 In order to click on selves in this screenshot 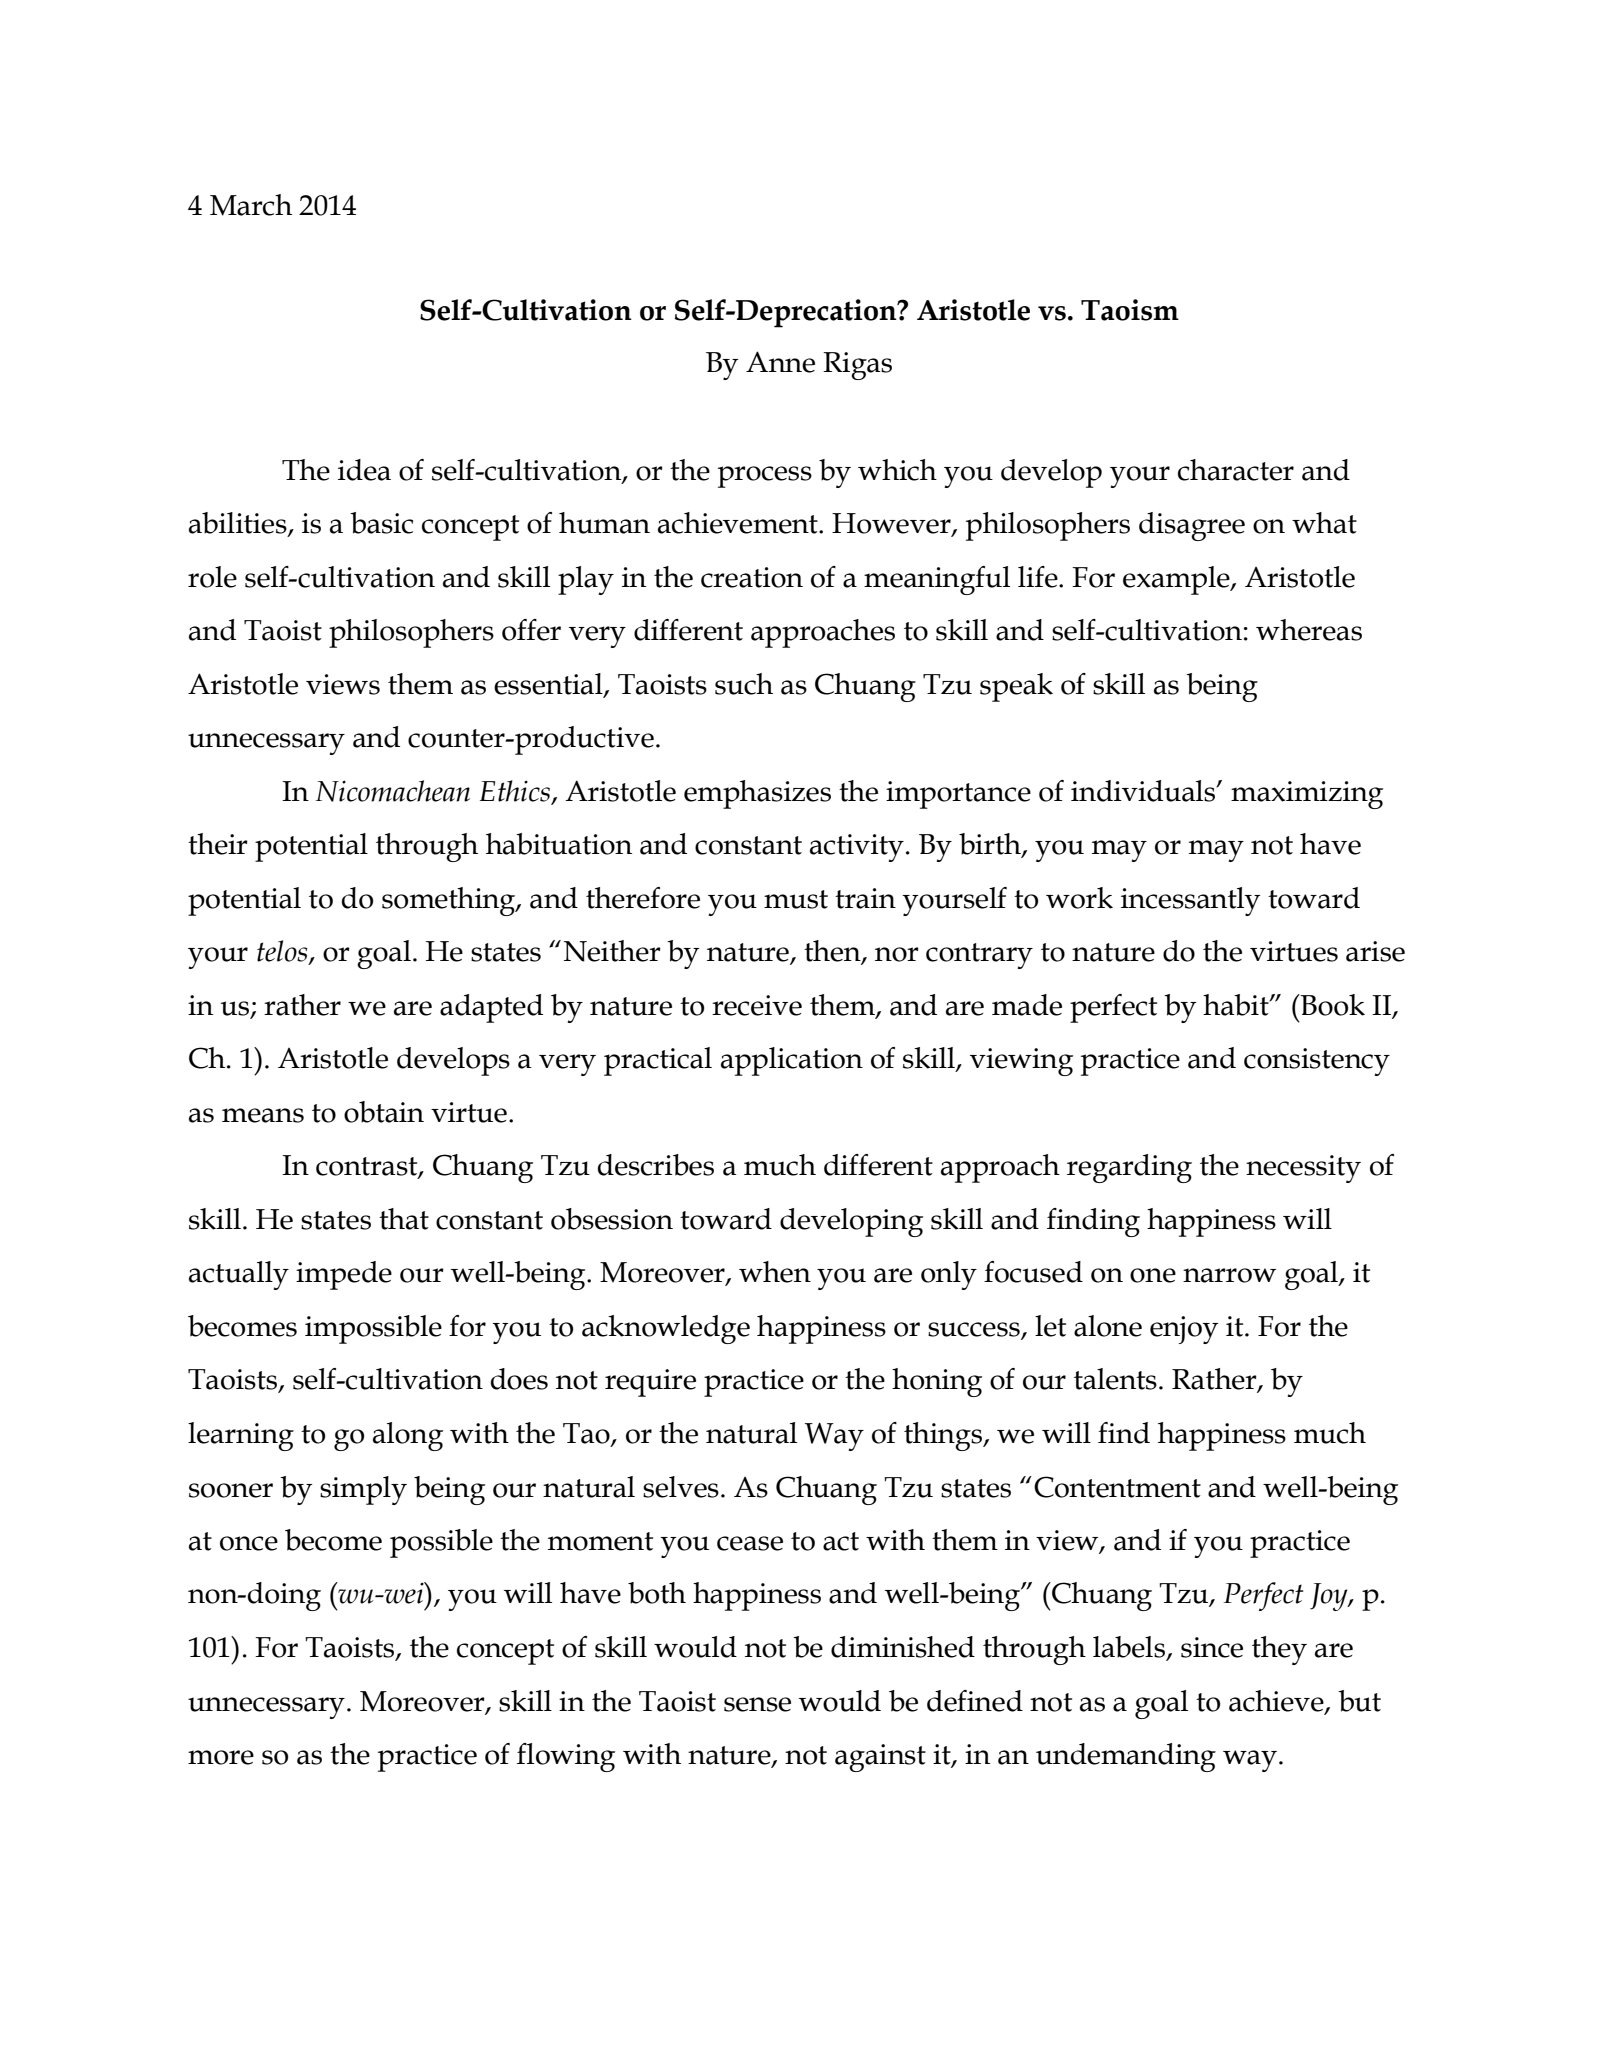, I will do `click(681, 1487)`.
